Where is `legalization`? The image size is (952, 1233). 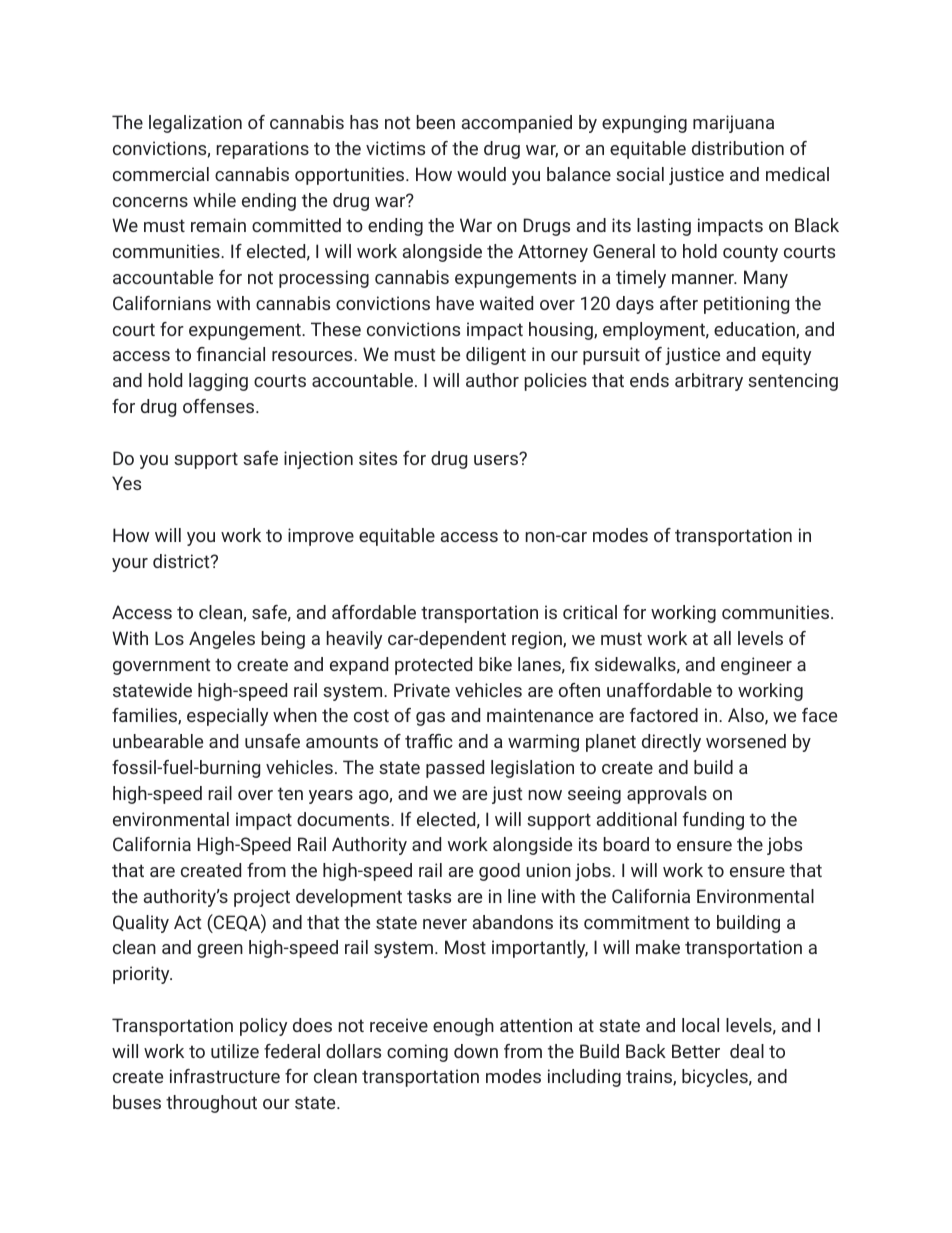 legalization is located at coordinates (195, 124).
